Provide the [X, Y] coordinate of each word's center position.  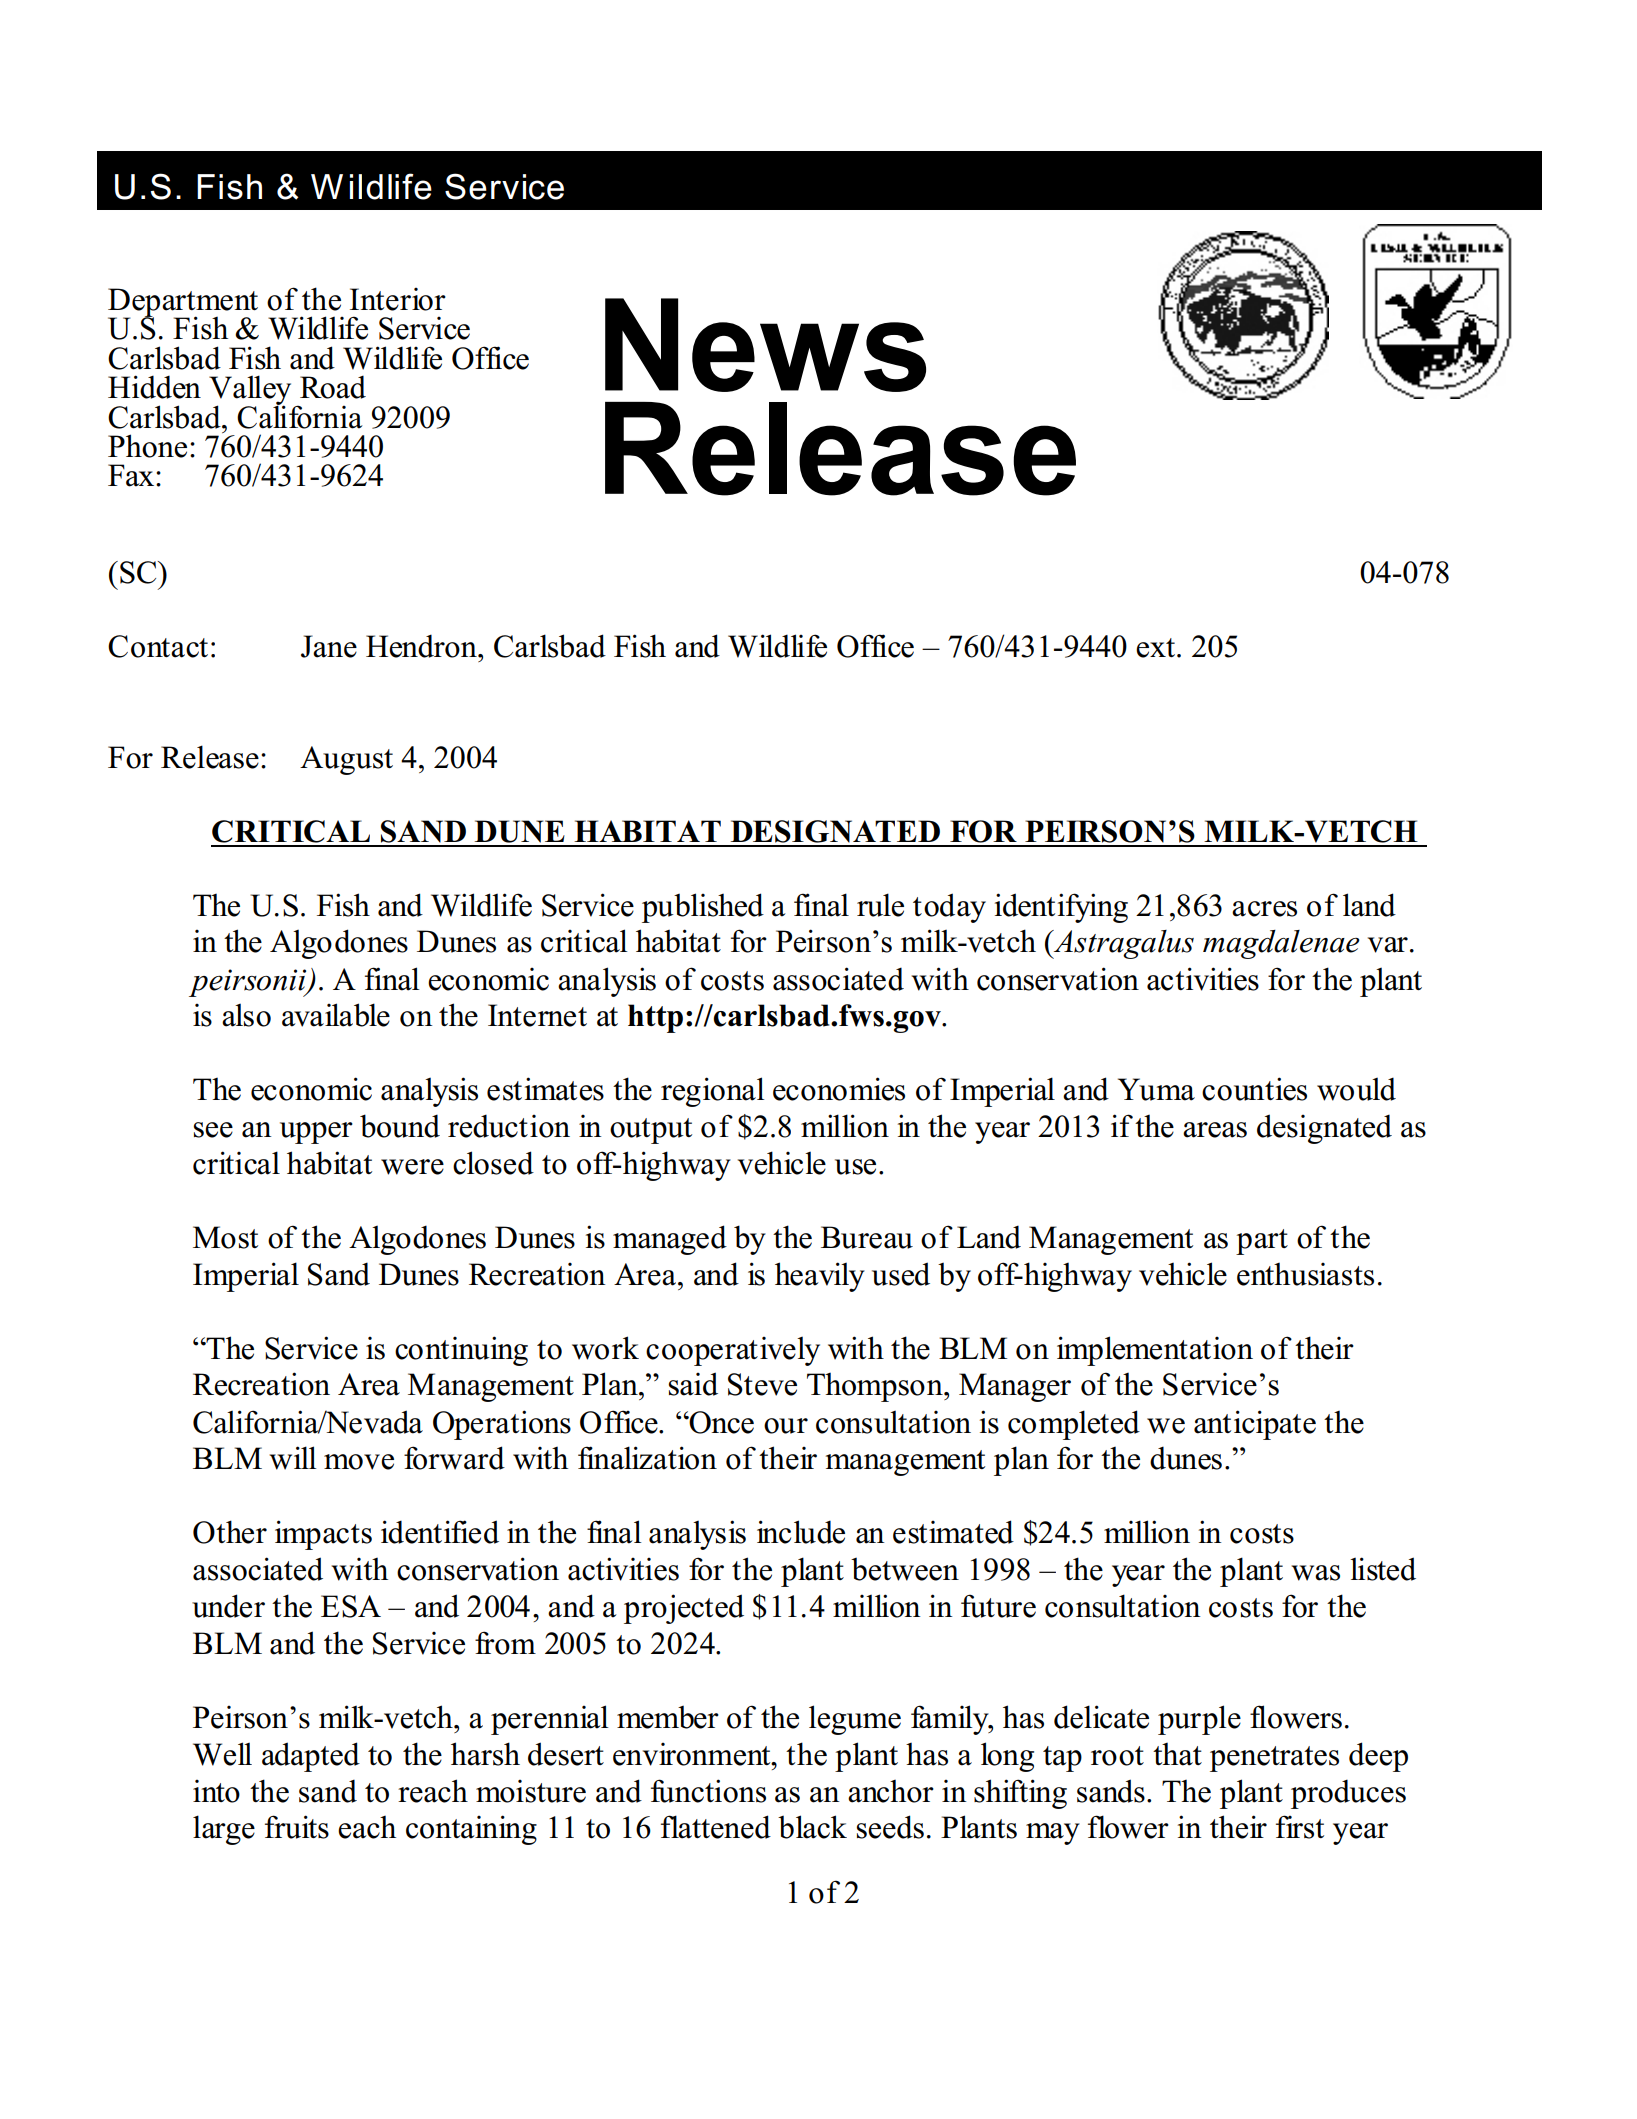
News [765, 345]
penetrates [1274, 1759]
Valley [250, 391]
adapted [311, 1757]
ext [1157, 648]
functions [708, 1791]
